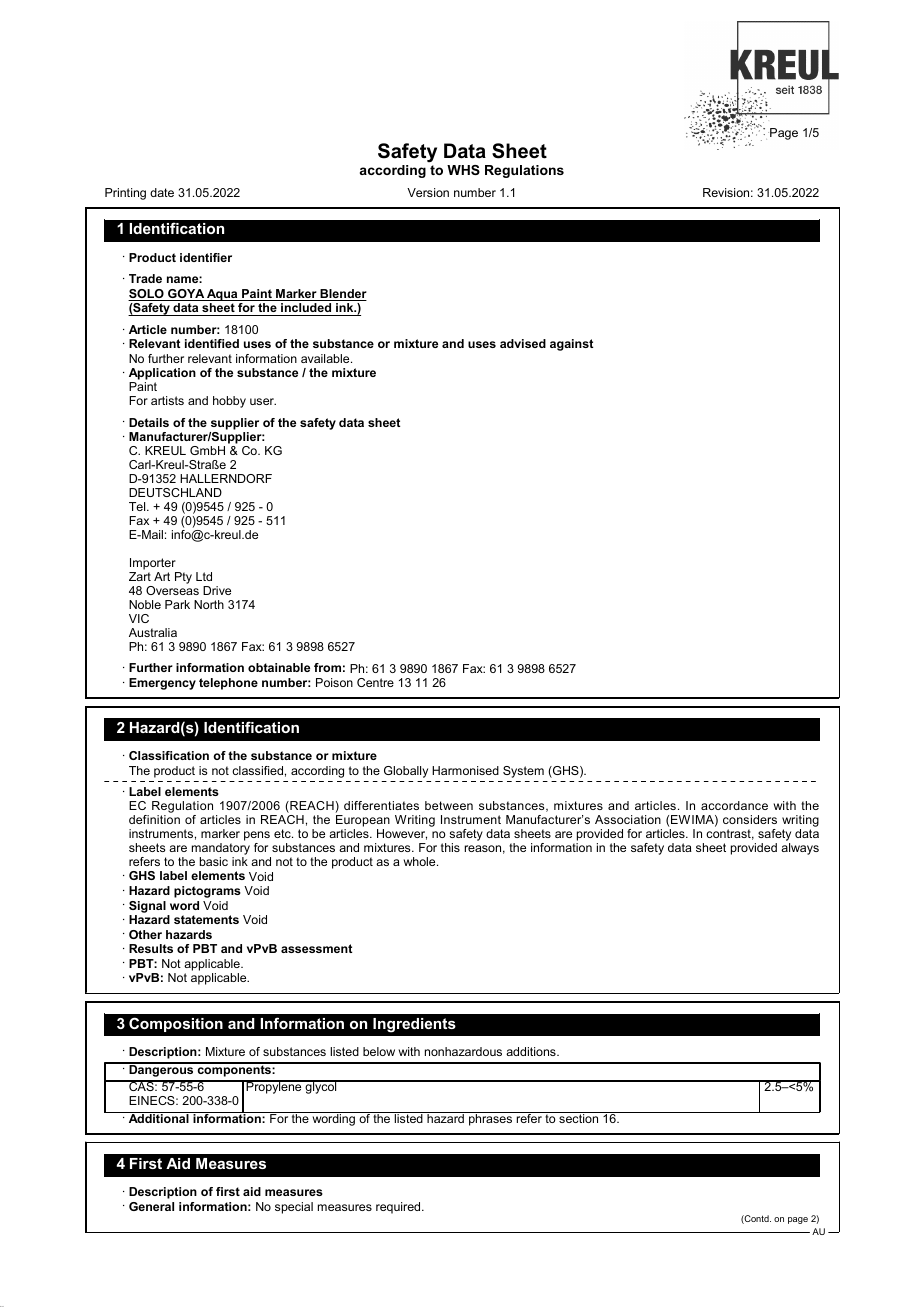 Image resolution: width=924 pixels, height=1308 pixels. Describe the element at coordinates (734, 805) in the screenshot. I see `accordance` at that location.
